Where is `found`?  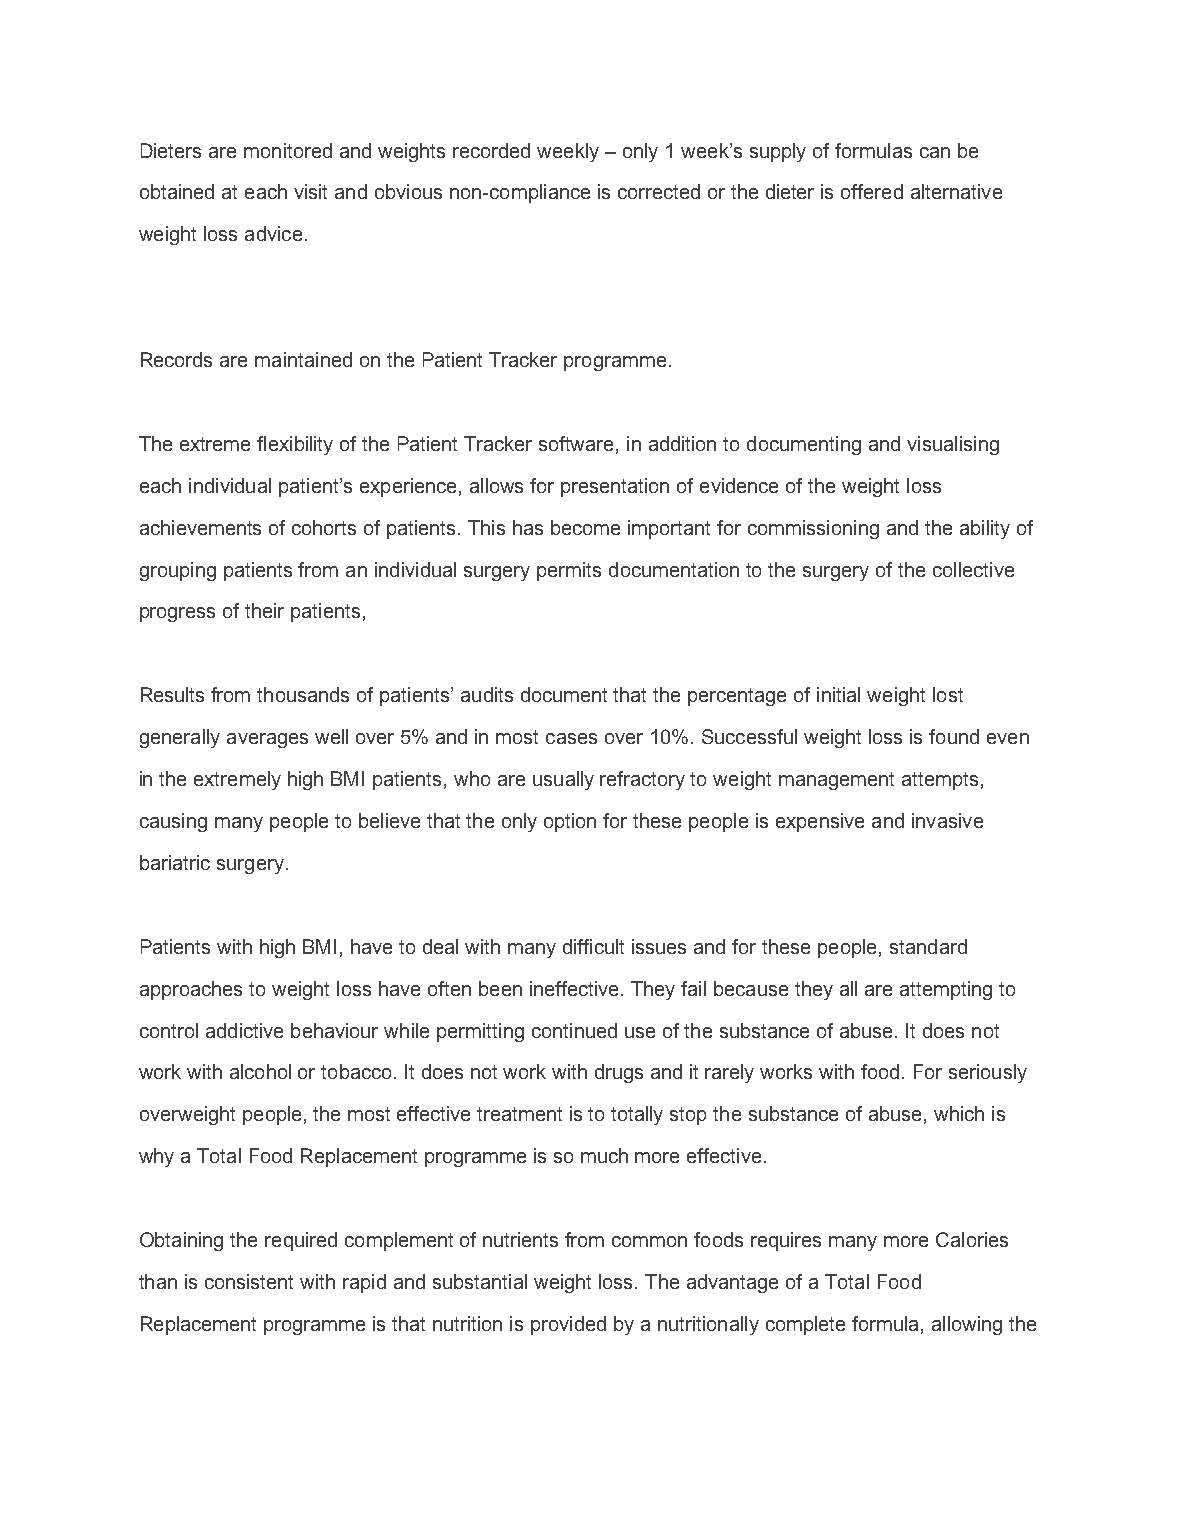
found is located at coordinates (954, 736).
